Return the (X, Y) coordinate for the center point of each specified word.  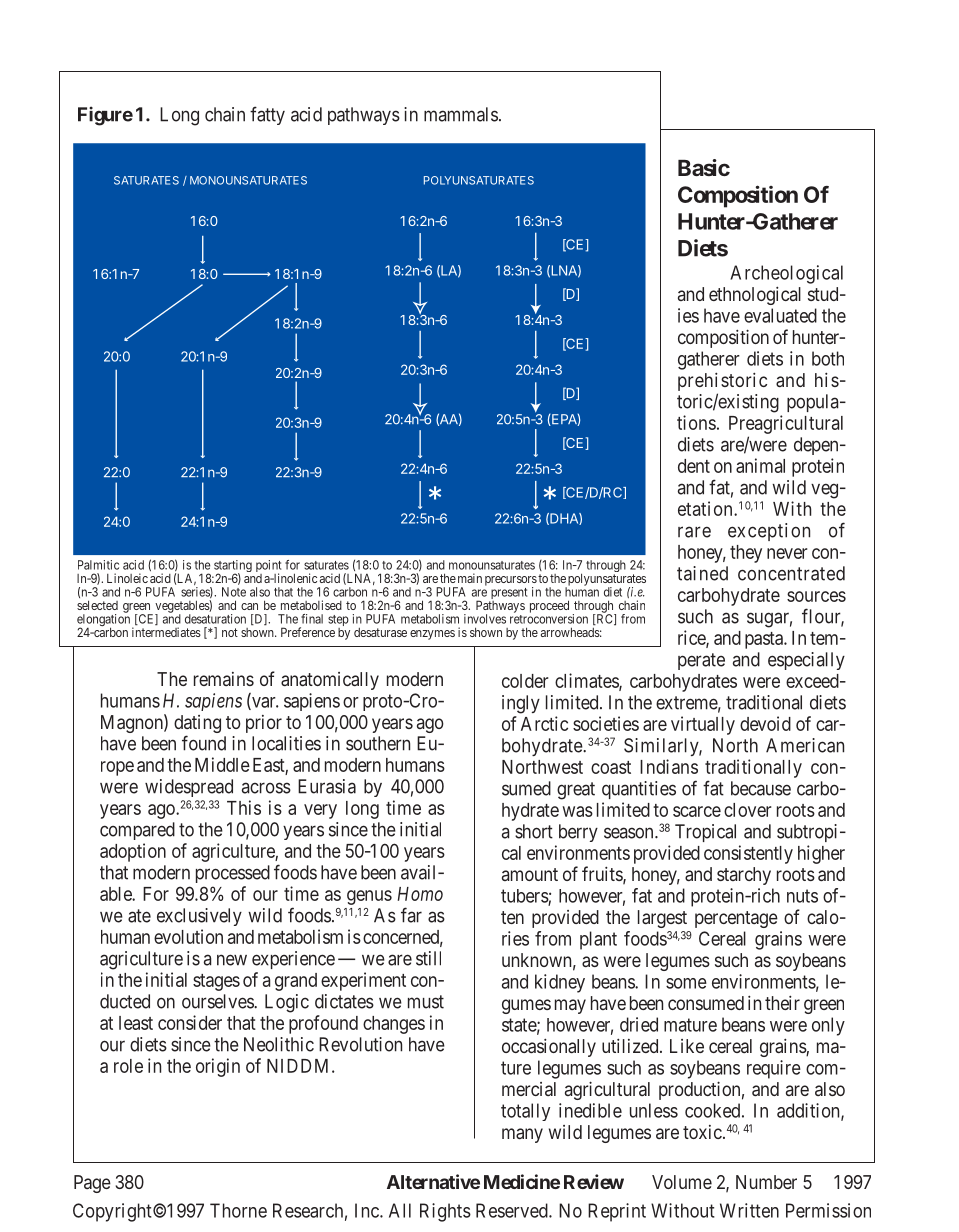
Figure (105, 116)
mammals (461, 114)
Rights (445, 1212)
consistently (748, 854)
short (534, 831)
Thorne (238, 1210)
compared (137, 831)
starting (233, 567)
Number (766, 1182)
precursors (511, 582)
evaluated (780, 315)
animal (760, 465)
